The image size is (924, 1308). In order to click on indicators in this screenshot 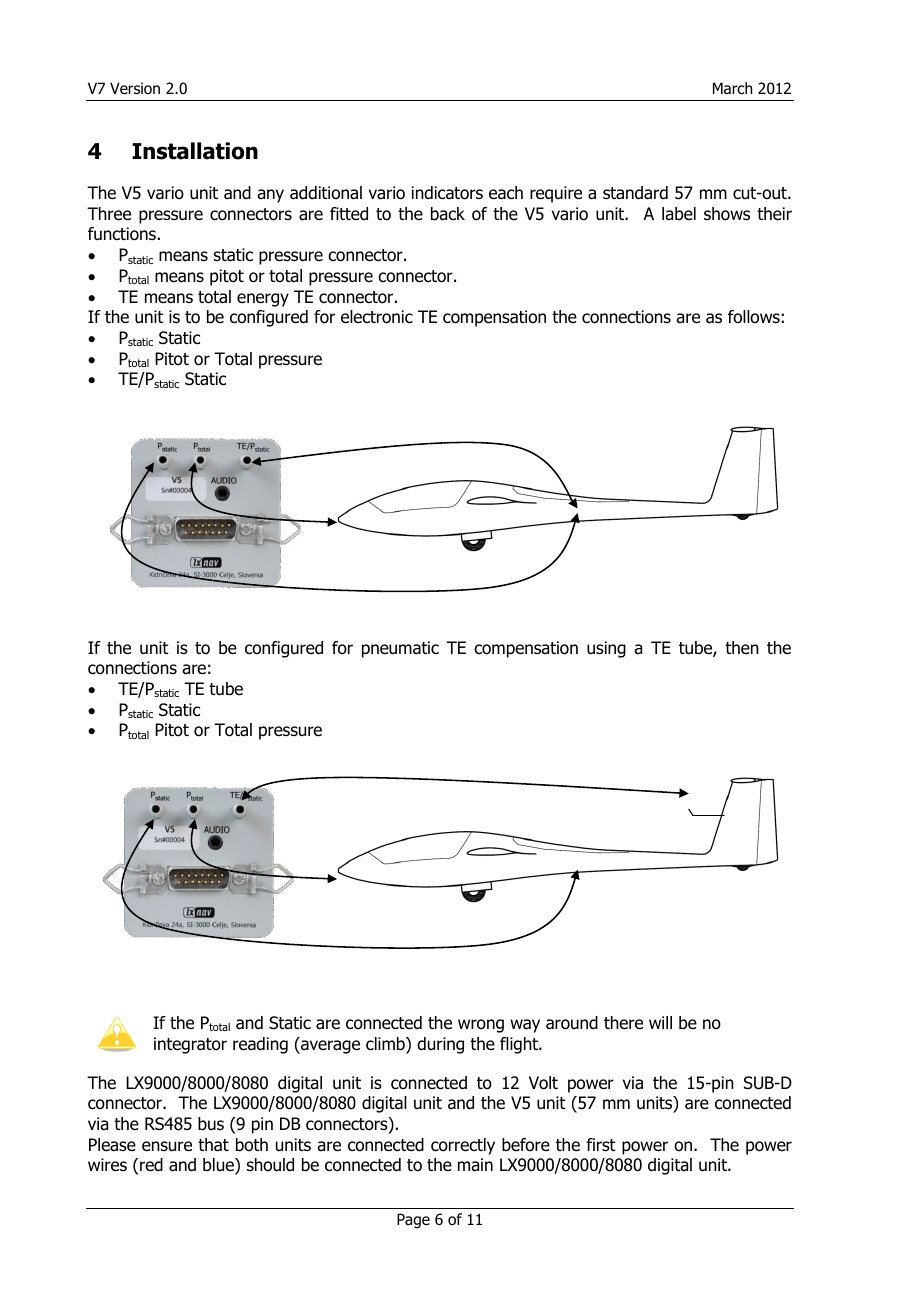, I will do `click(447, 193)`.
